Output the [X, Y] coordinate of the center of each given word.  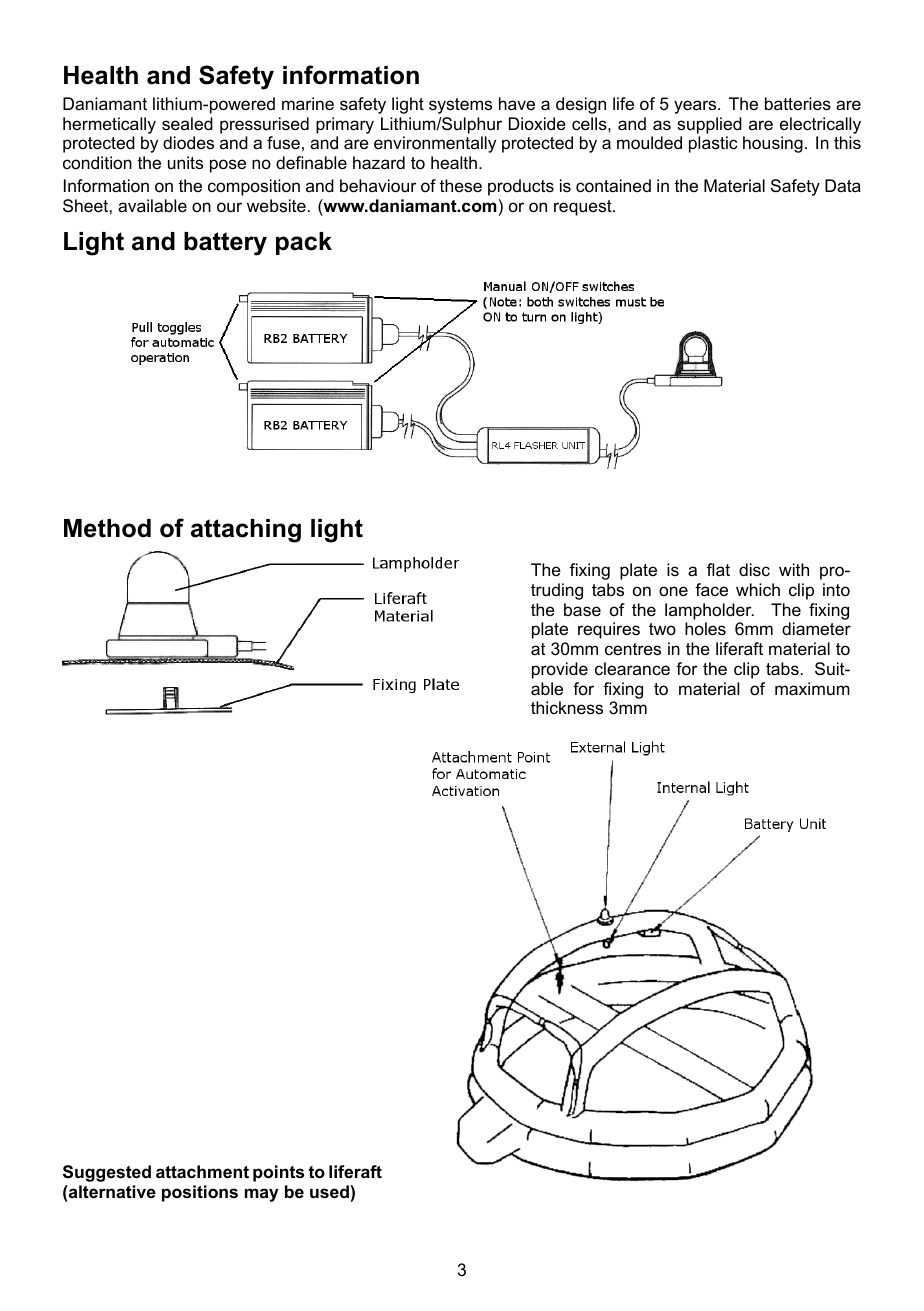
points [278, 1173]
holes [705, 629]
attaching [246, 531]
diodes [188, 143]
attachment [202, 1172]
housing [773, 144]
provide [560, 670]
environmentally [435, 144]
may [262, 1195]
